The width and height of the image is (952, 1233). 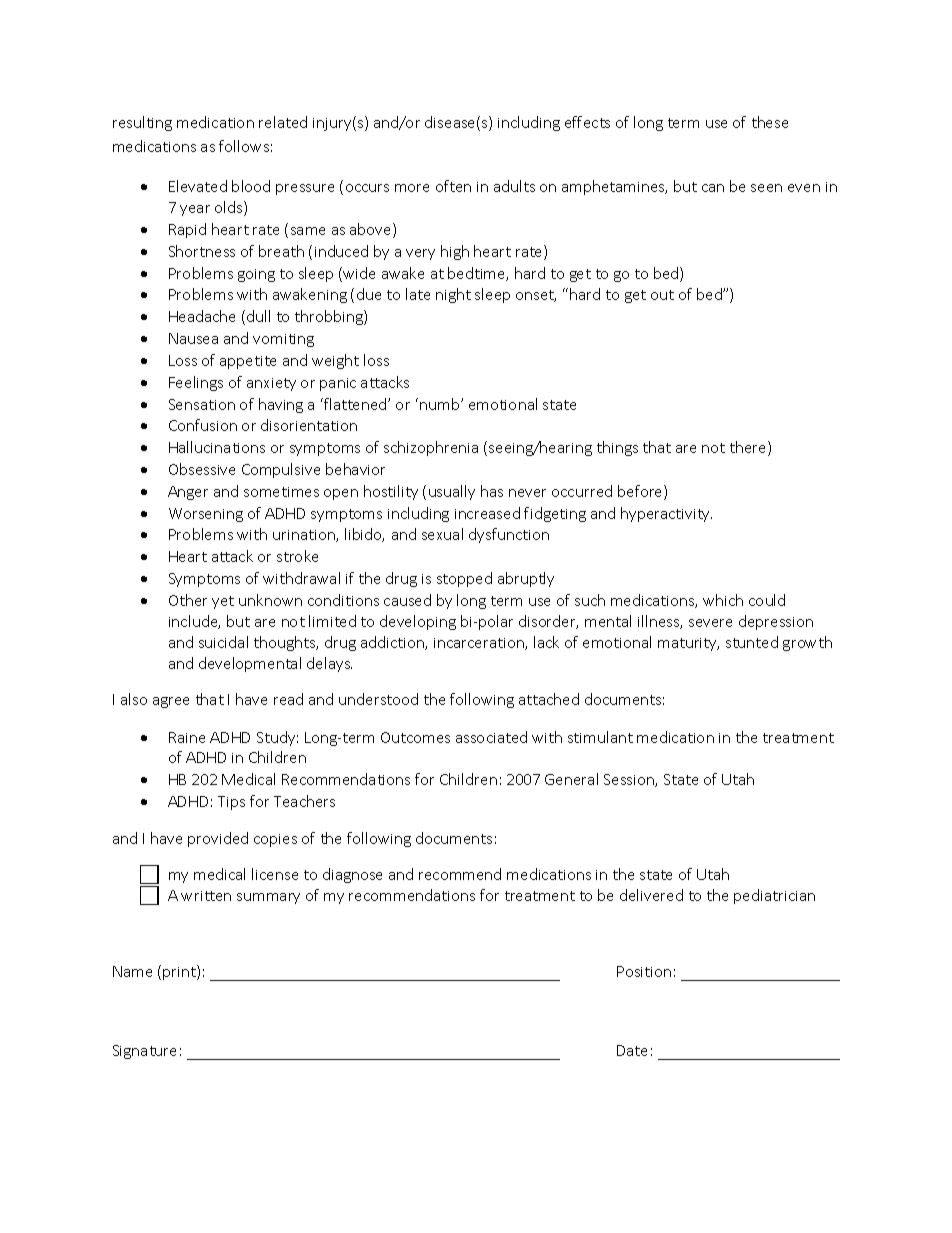 What do you see at coordinates (774, 896) in the image?
I see `pediatrician` at bounding box center [774, 896].
